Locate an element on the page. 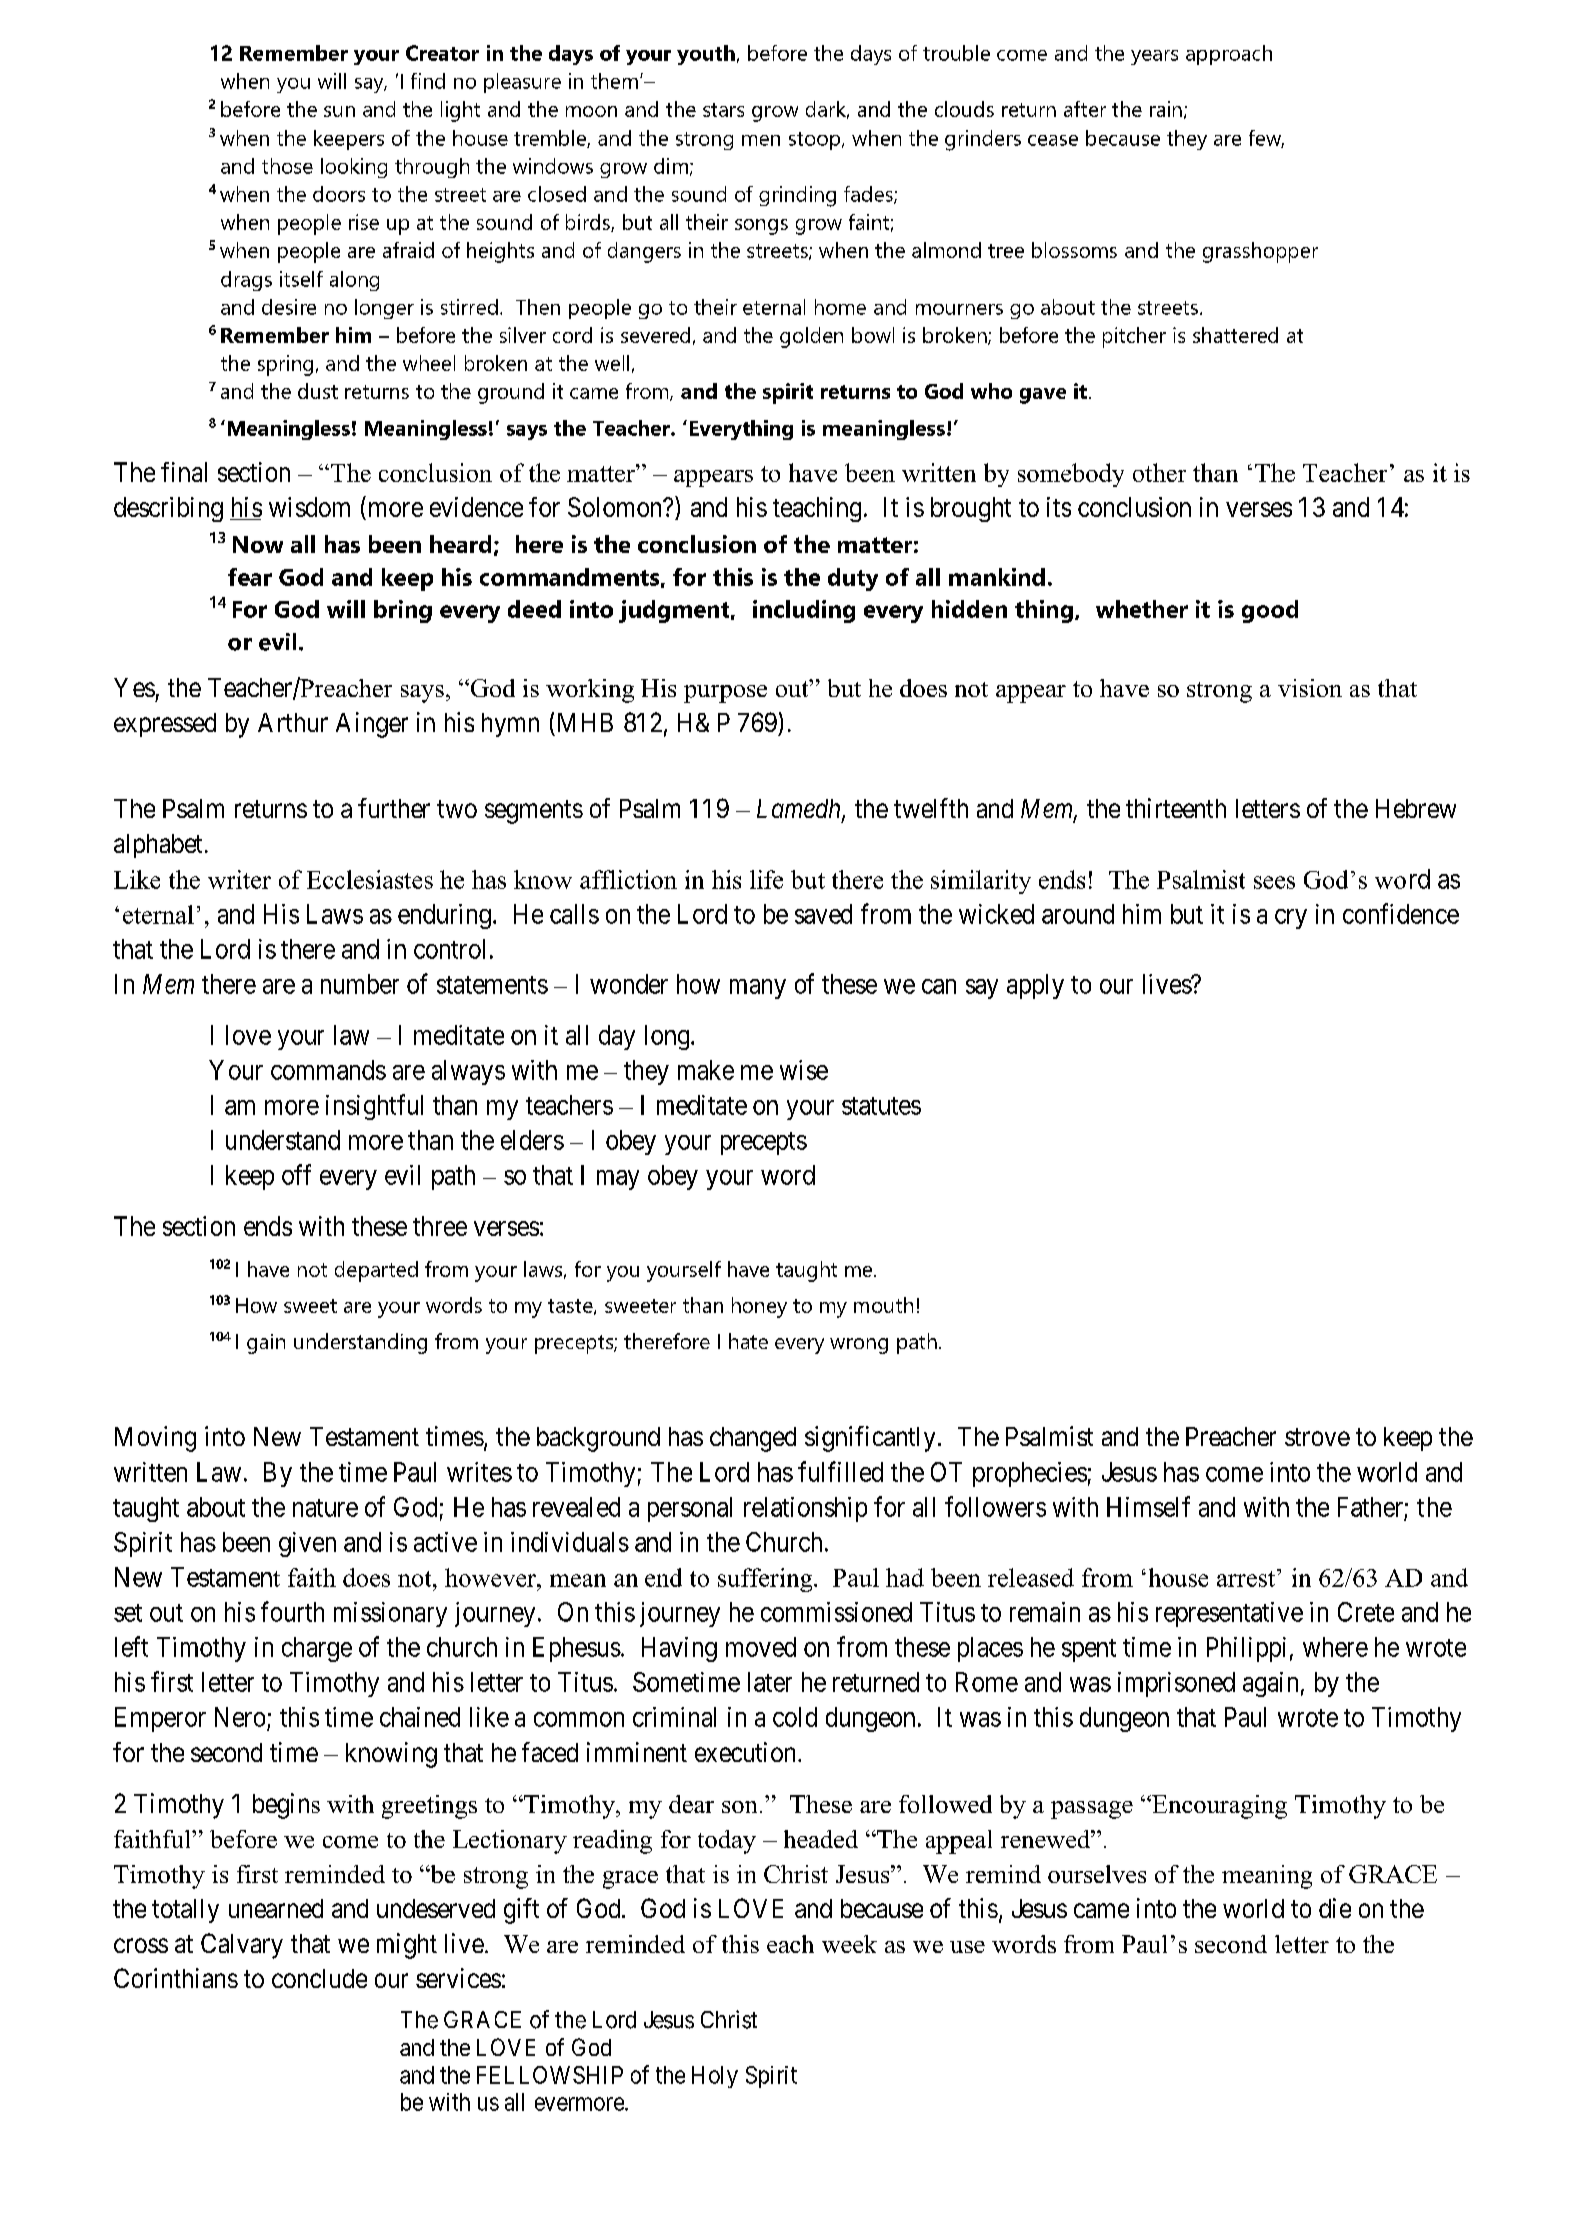  fourth is located at coordinates (292, 1611).
